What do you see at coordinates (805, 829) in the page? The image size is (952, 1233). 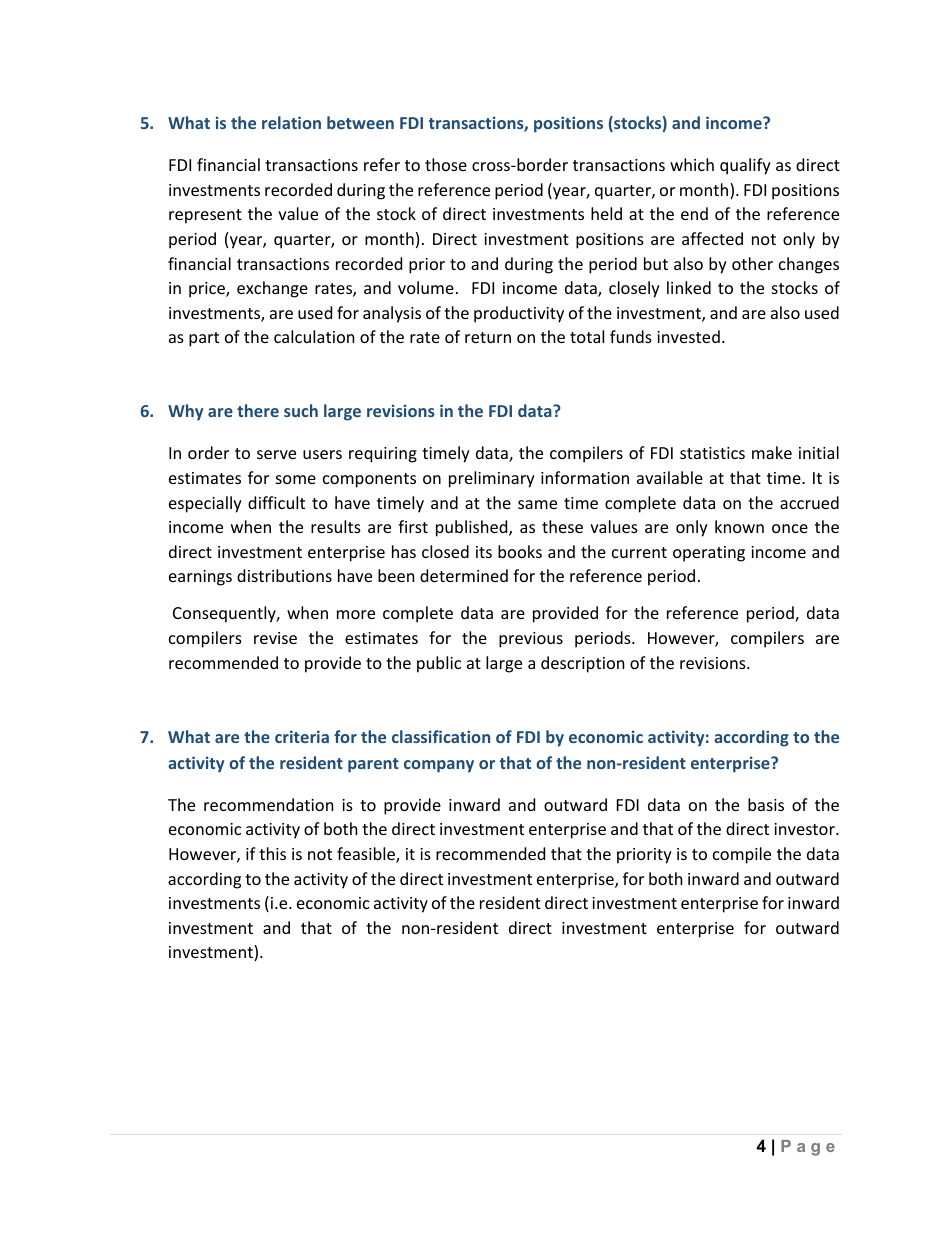 I see `investor` at bounding box center [805, 829].
